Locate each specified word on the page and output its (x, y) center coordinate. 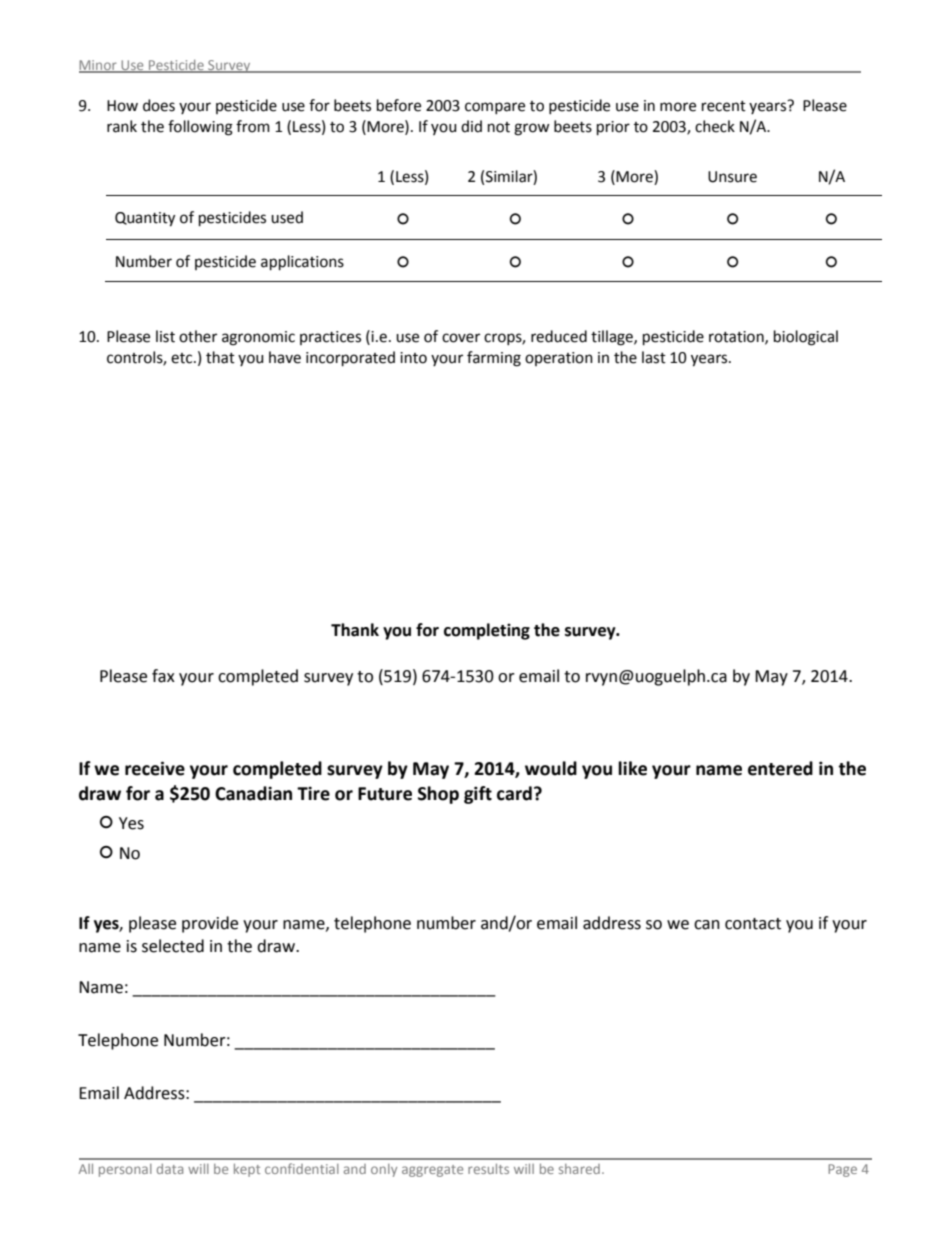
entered (780, 768)
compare (495, 108)
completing (487, 631)
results (488, 1169)
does (159, 105)
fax (163, 676)
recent (724, 106)
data (170, 1169)
